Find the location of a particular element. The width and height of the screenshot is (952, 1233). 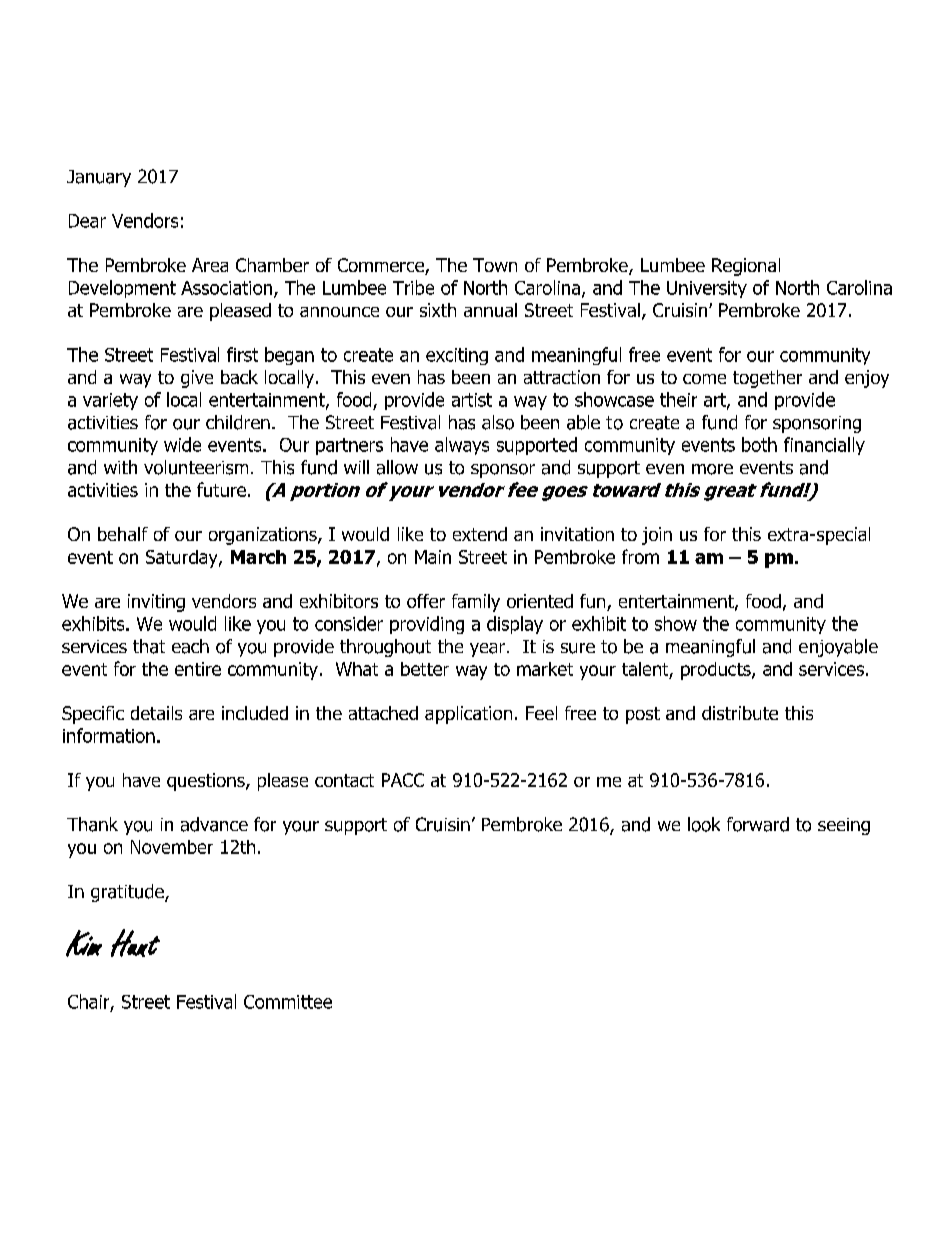

better is located at coordinates (425, 669).
